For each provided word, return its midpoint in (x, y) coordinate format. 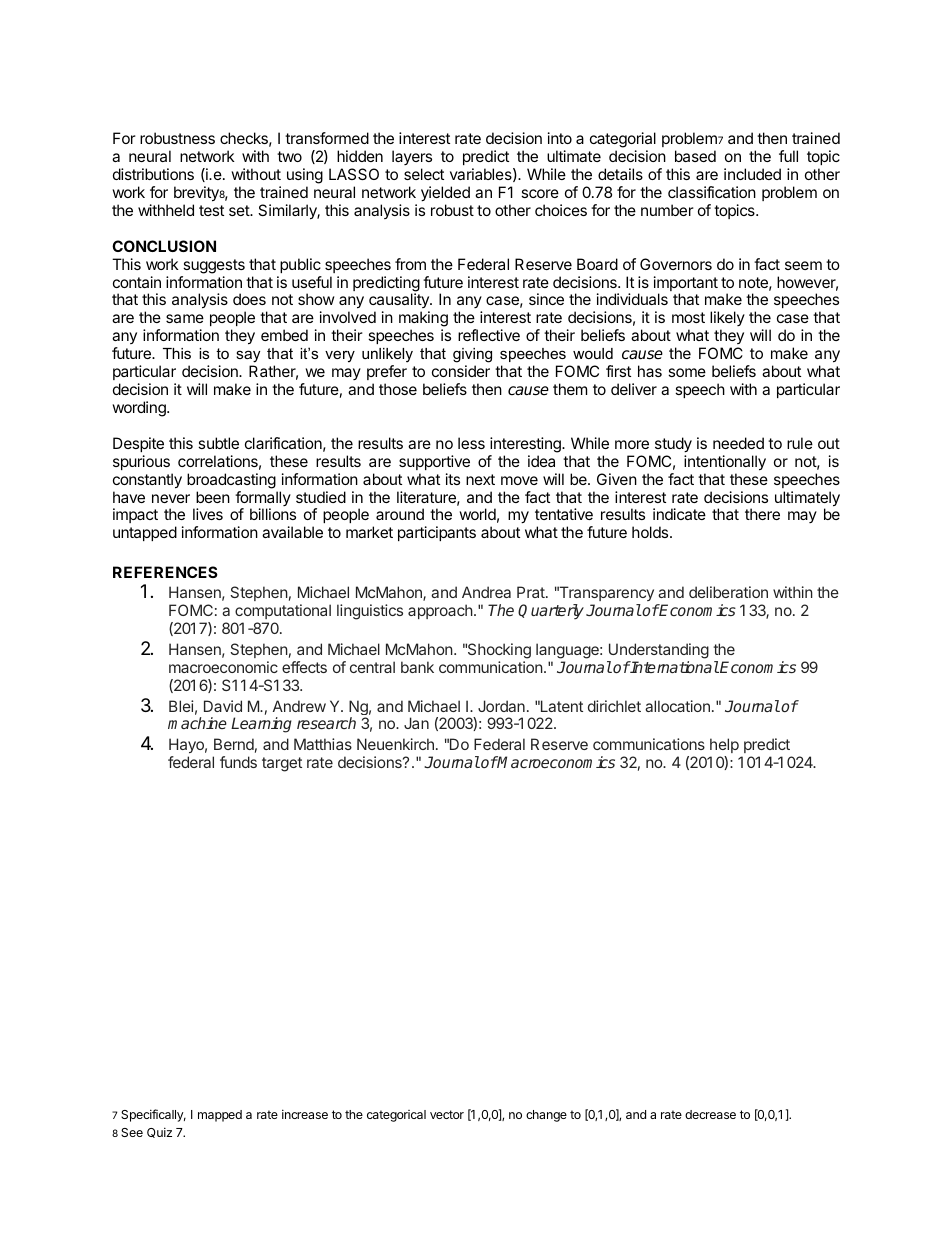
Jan (416, 723)
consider (461, 371)
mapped (220, 1116)
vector (447, 1114)
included (752, 174)
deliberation (728, 592)
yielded (445, 194)
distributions (153, 174)
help (724, 745)
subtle (218, 443)
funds (238, 762)
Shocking (498, 651)
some (687, 372)
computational (283, 611)
